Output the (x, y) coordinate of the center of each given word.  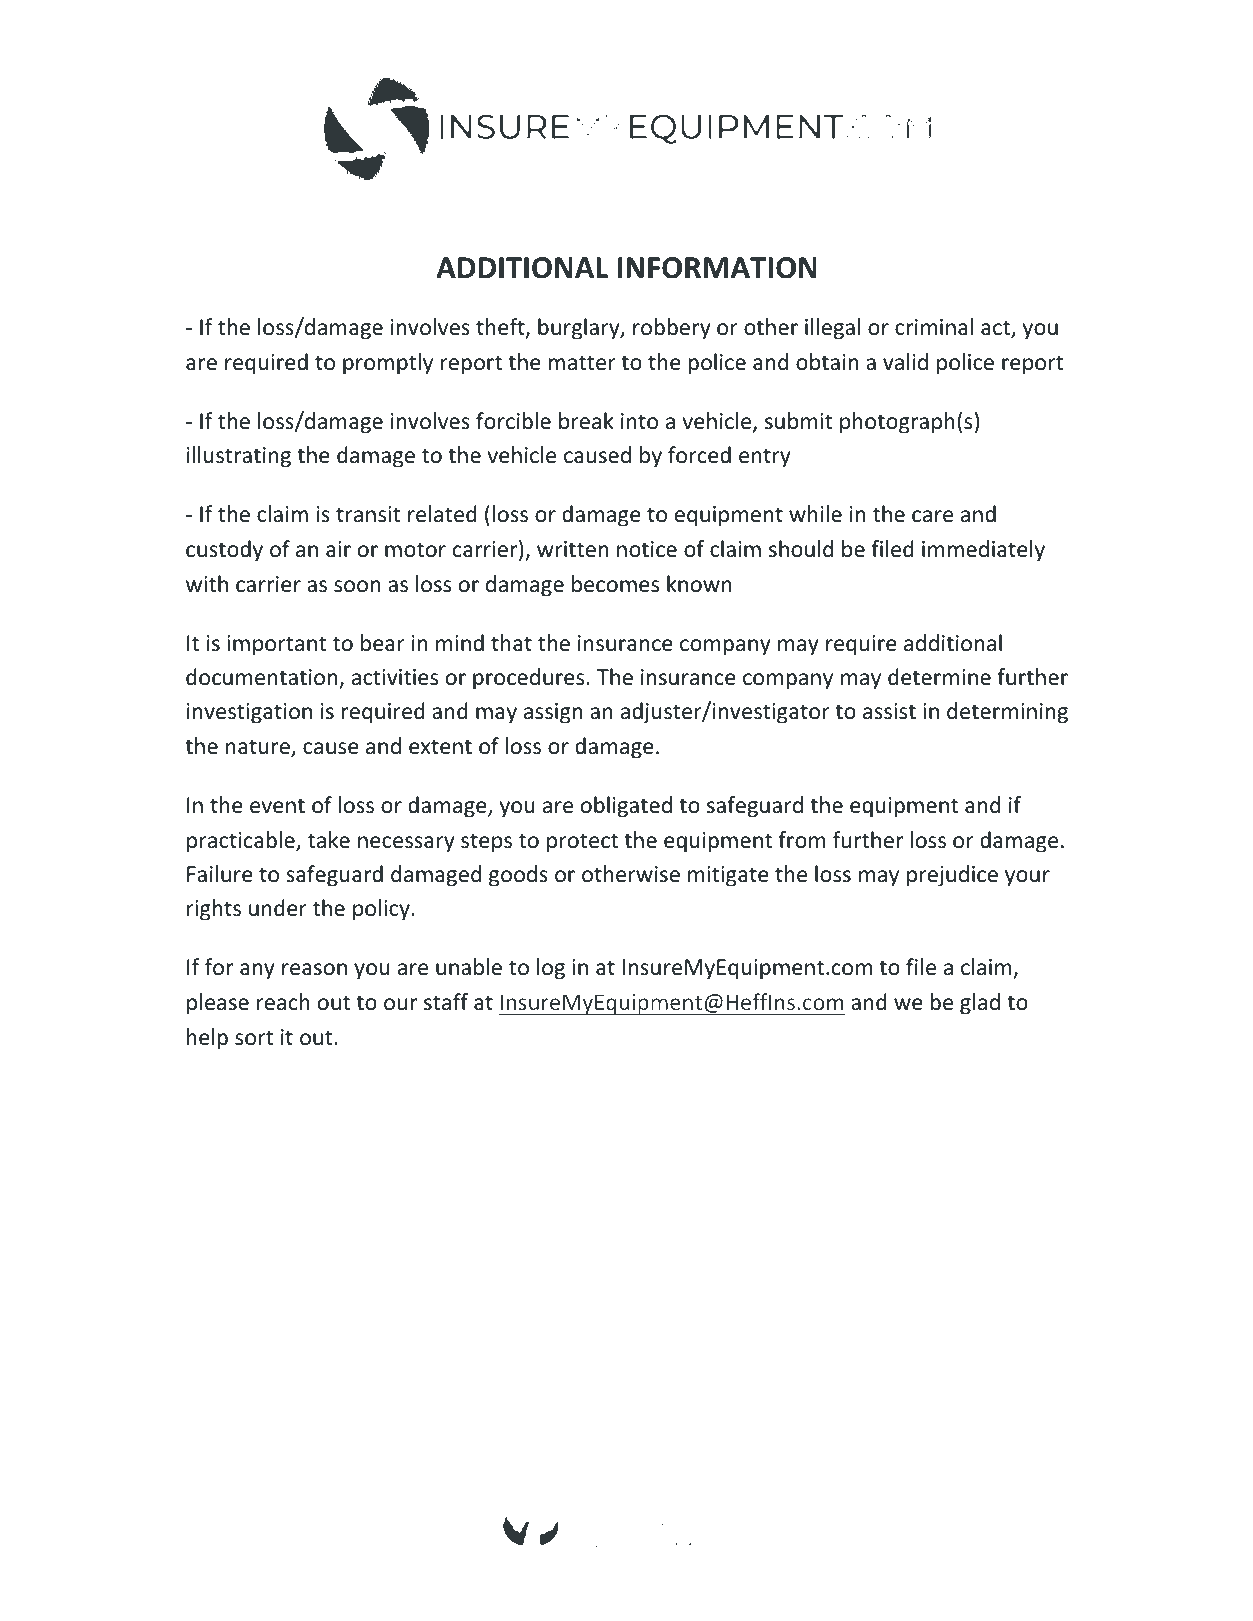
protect (582, 843)
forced (699, 455)
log (551, 969)
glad (980, 1004)
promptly (388, 364)
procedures (528, 679)
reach (283, 1002)
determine (939, 677)
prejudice (952, 876)
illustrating (239, 457)
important (276, 645)
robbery (672, 329)
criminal (934, 327)
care (932, 516)
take (329, 840)
